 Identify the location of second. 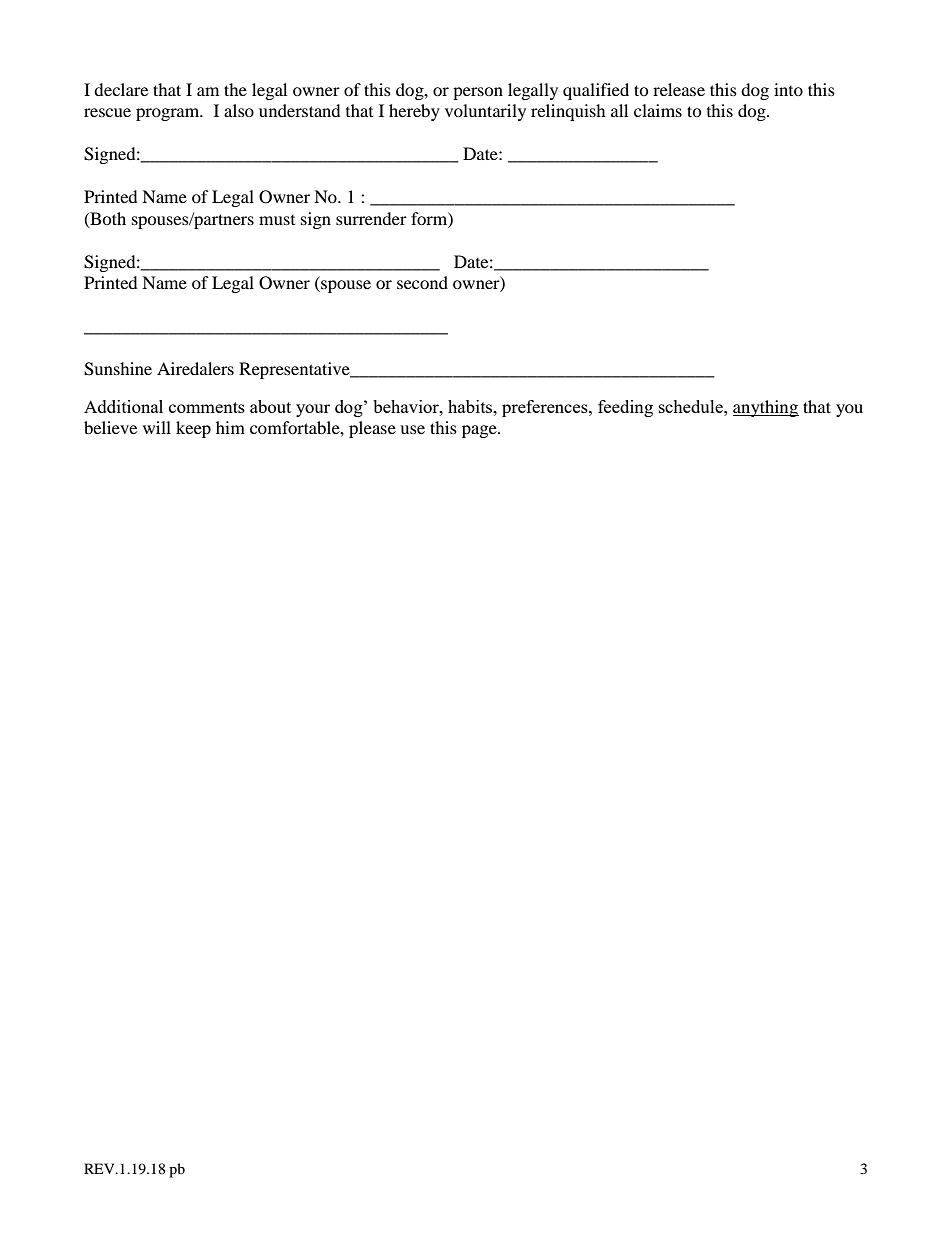
(422, 282).
